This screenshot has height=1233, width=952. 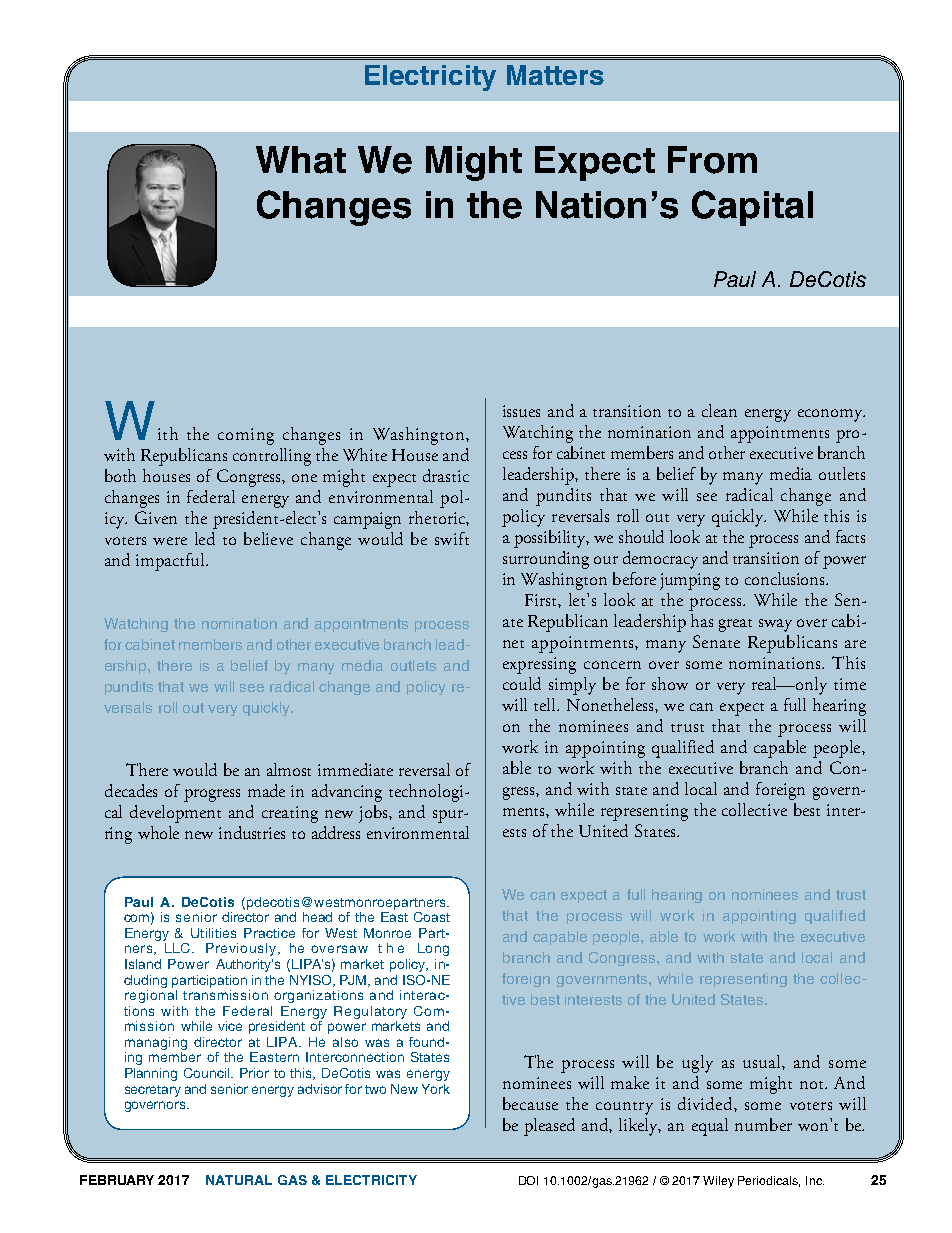 I want to click on Capital, so click(x=752, y=208).
